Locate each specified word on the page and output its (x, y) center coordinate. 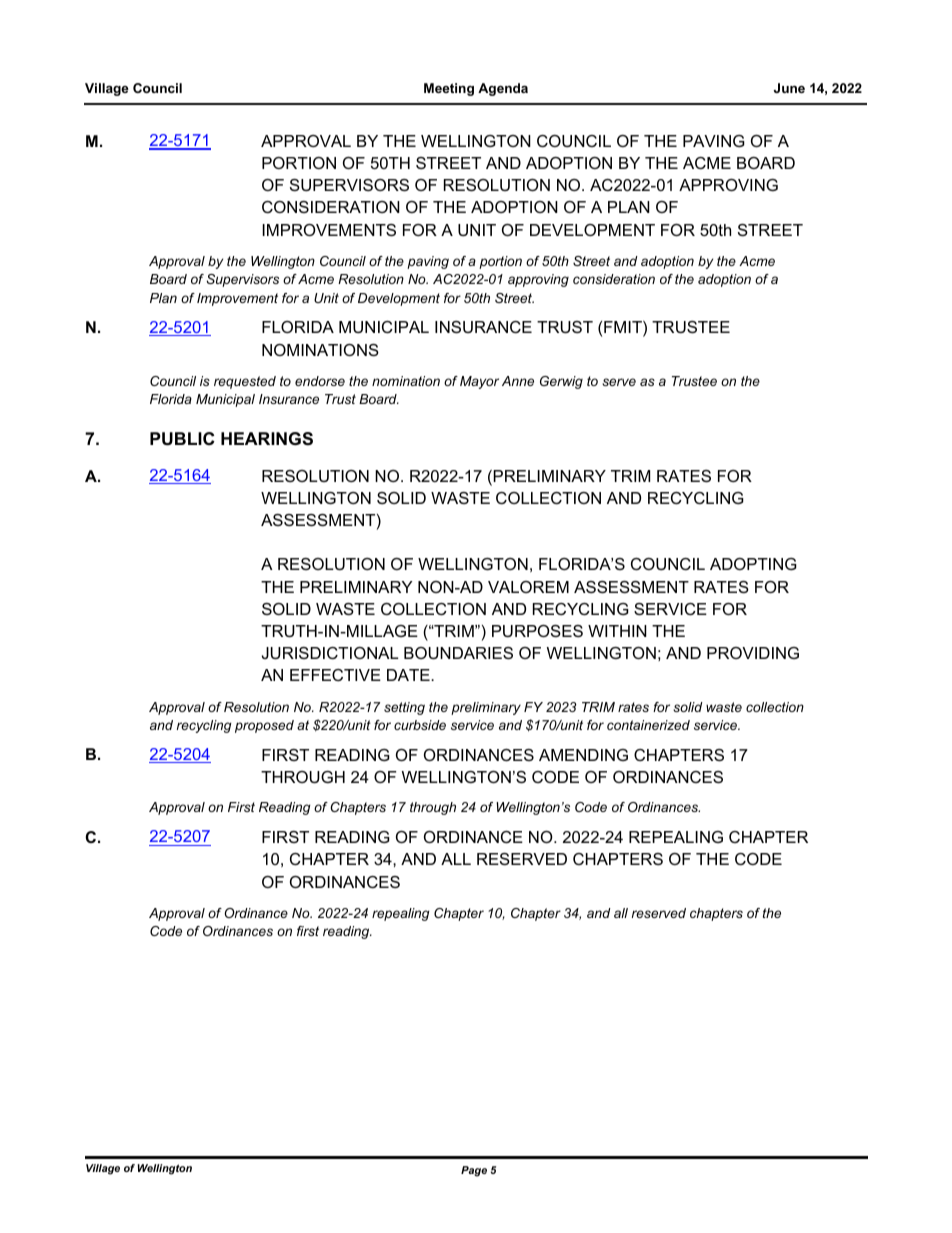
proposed (264, 726)
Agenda (503, 89)
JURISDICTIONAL (330, 653)
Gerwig (561, 382)
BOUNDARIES (458, 653)
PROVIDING (753, 653)
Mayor (479, 382)
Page (474, 1171)
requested (245, 382)
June (789, 88)
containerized (648, 725)
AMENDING (583, 755)
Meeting (449, 89)
